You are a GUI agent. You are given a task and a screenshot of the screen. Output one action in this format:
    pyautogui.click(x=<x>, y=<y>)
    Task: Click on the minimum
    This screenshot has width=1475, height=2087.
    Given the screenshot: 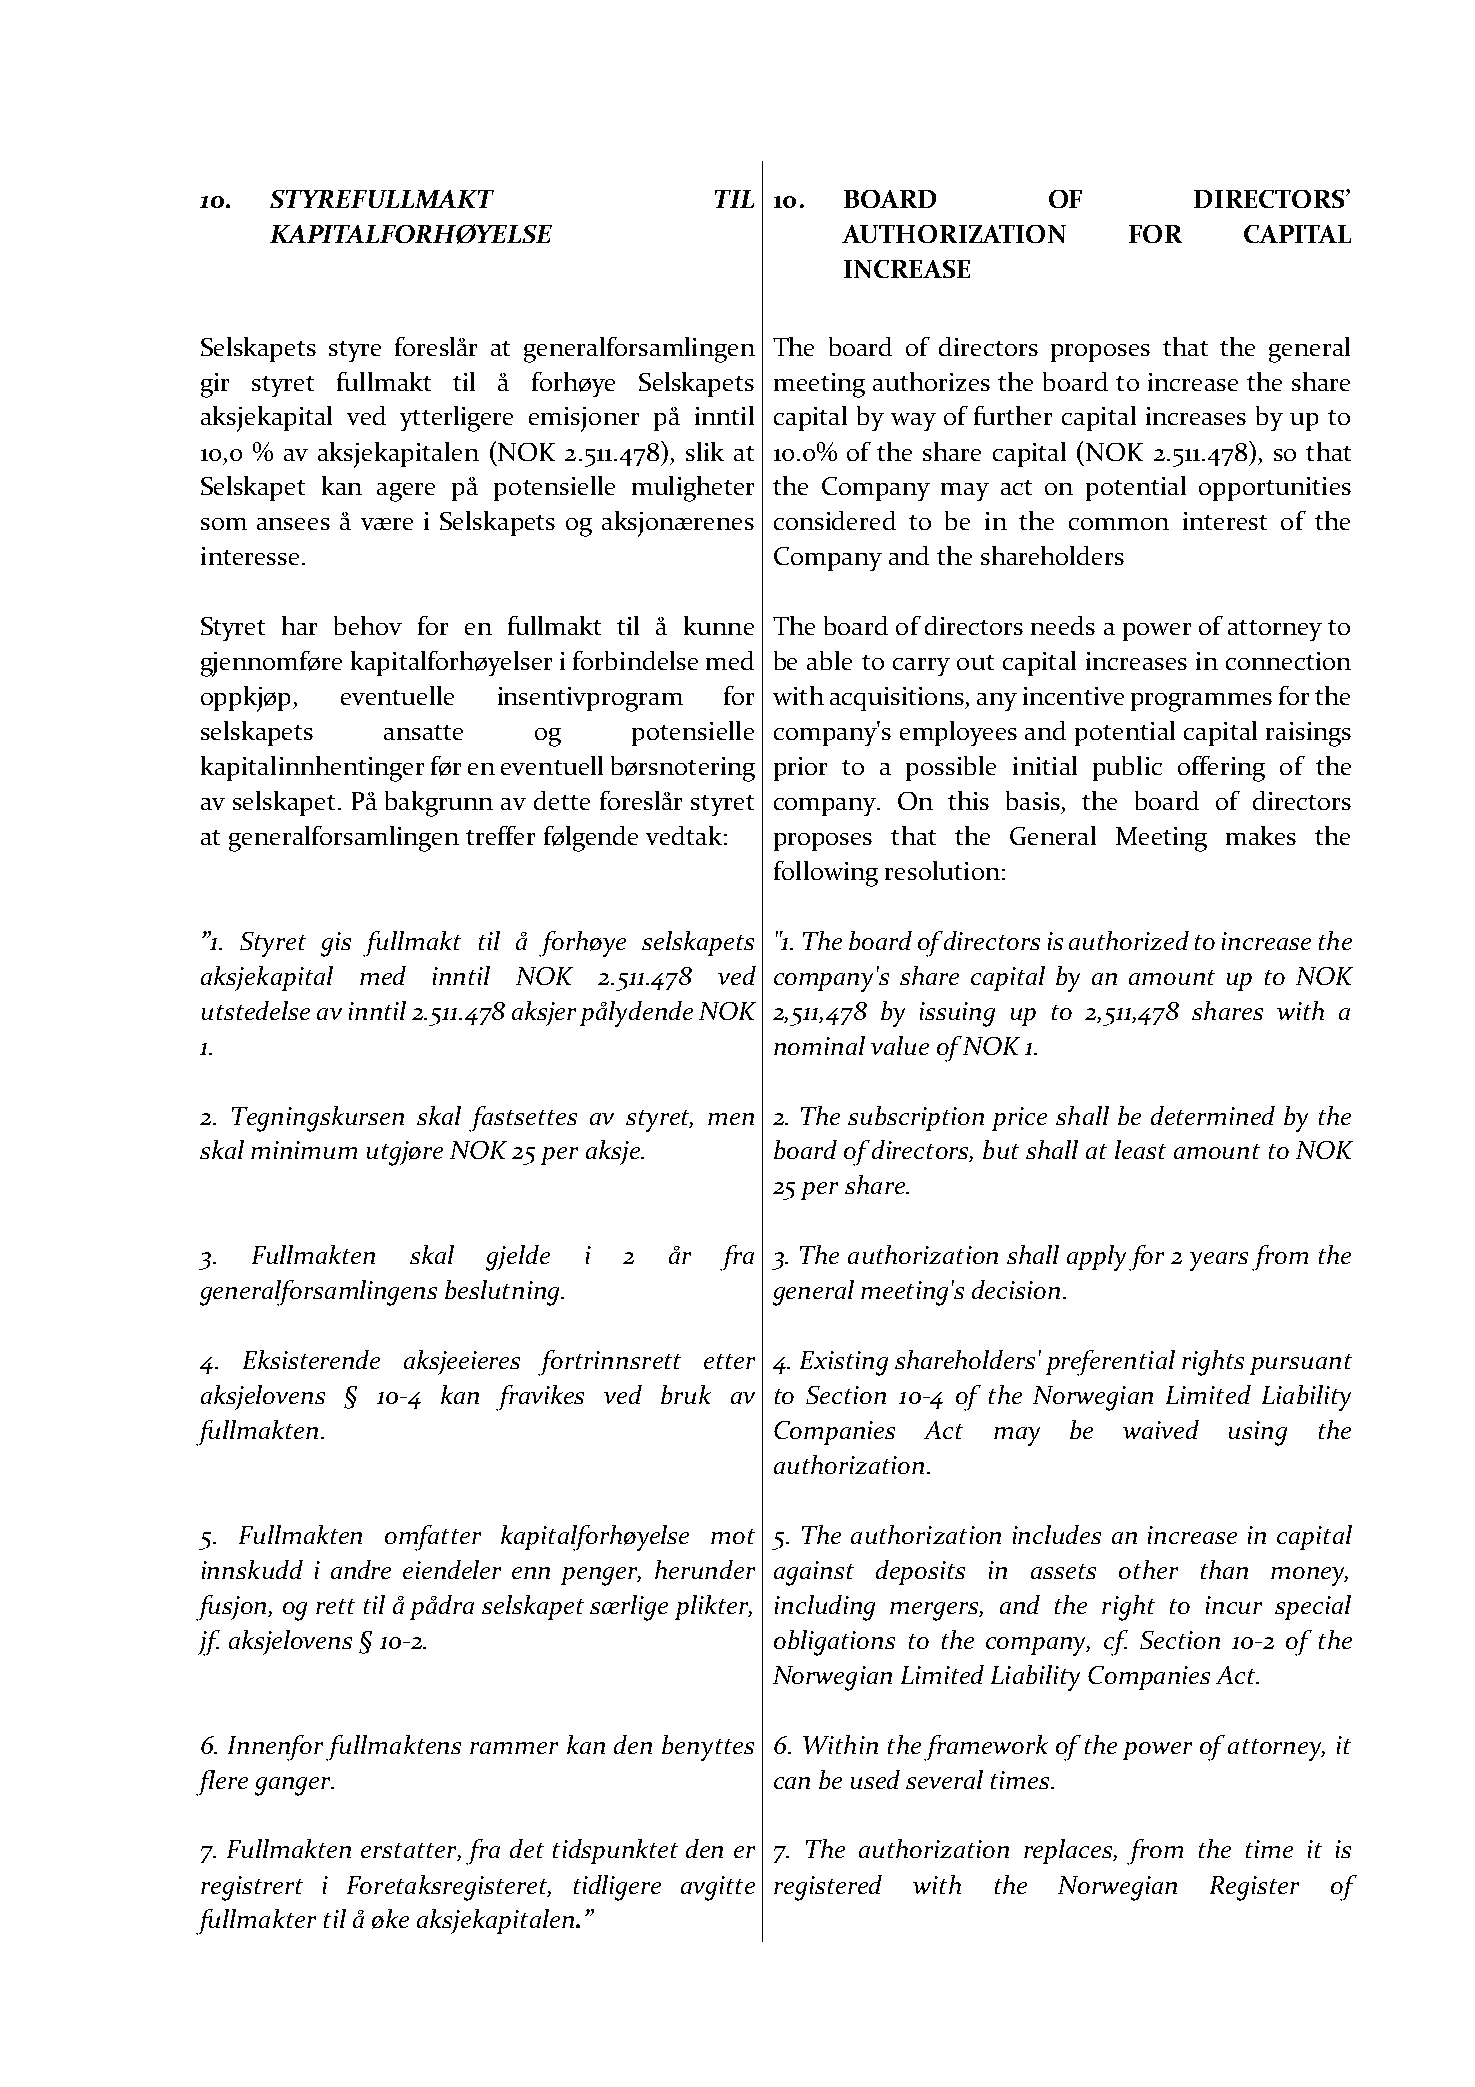 What is the action you would take?
    pyautogui.click(x=304, y=1150)
